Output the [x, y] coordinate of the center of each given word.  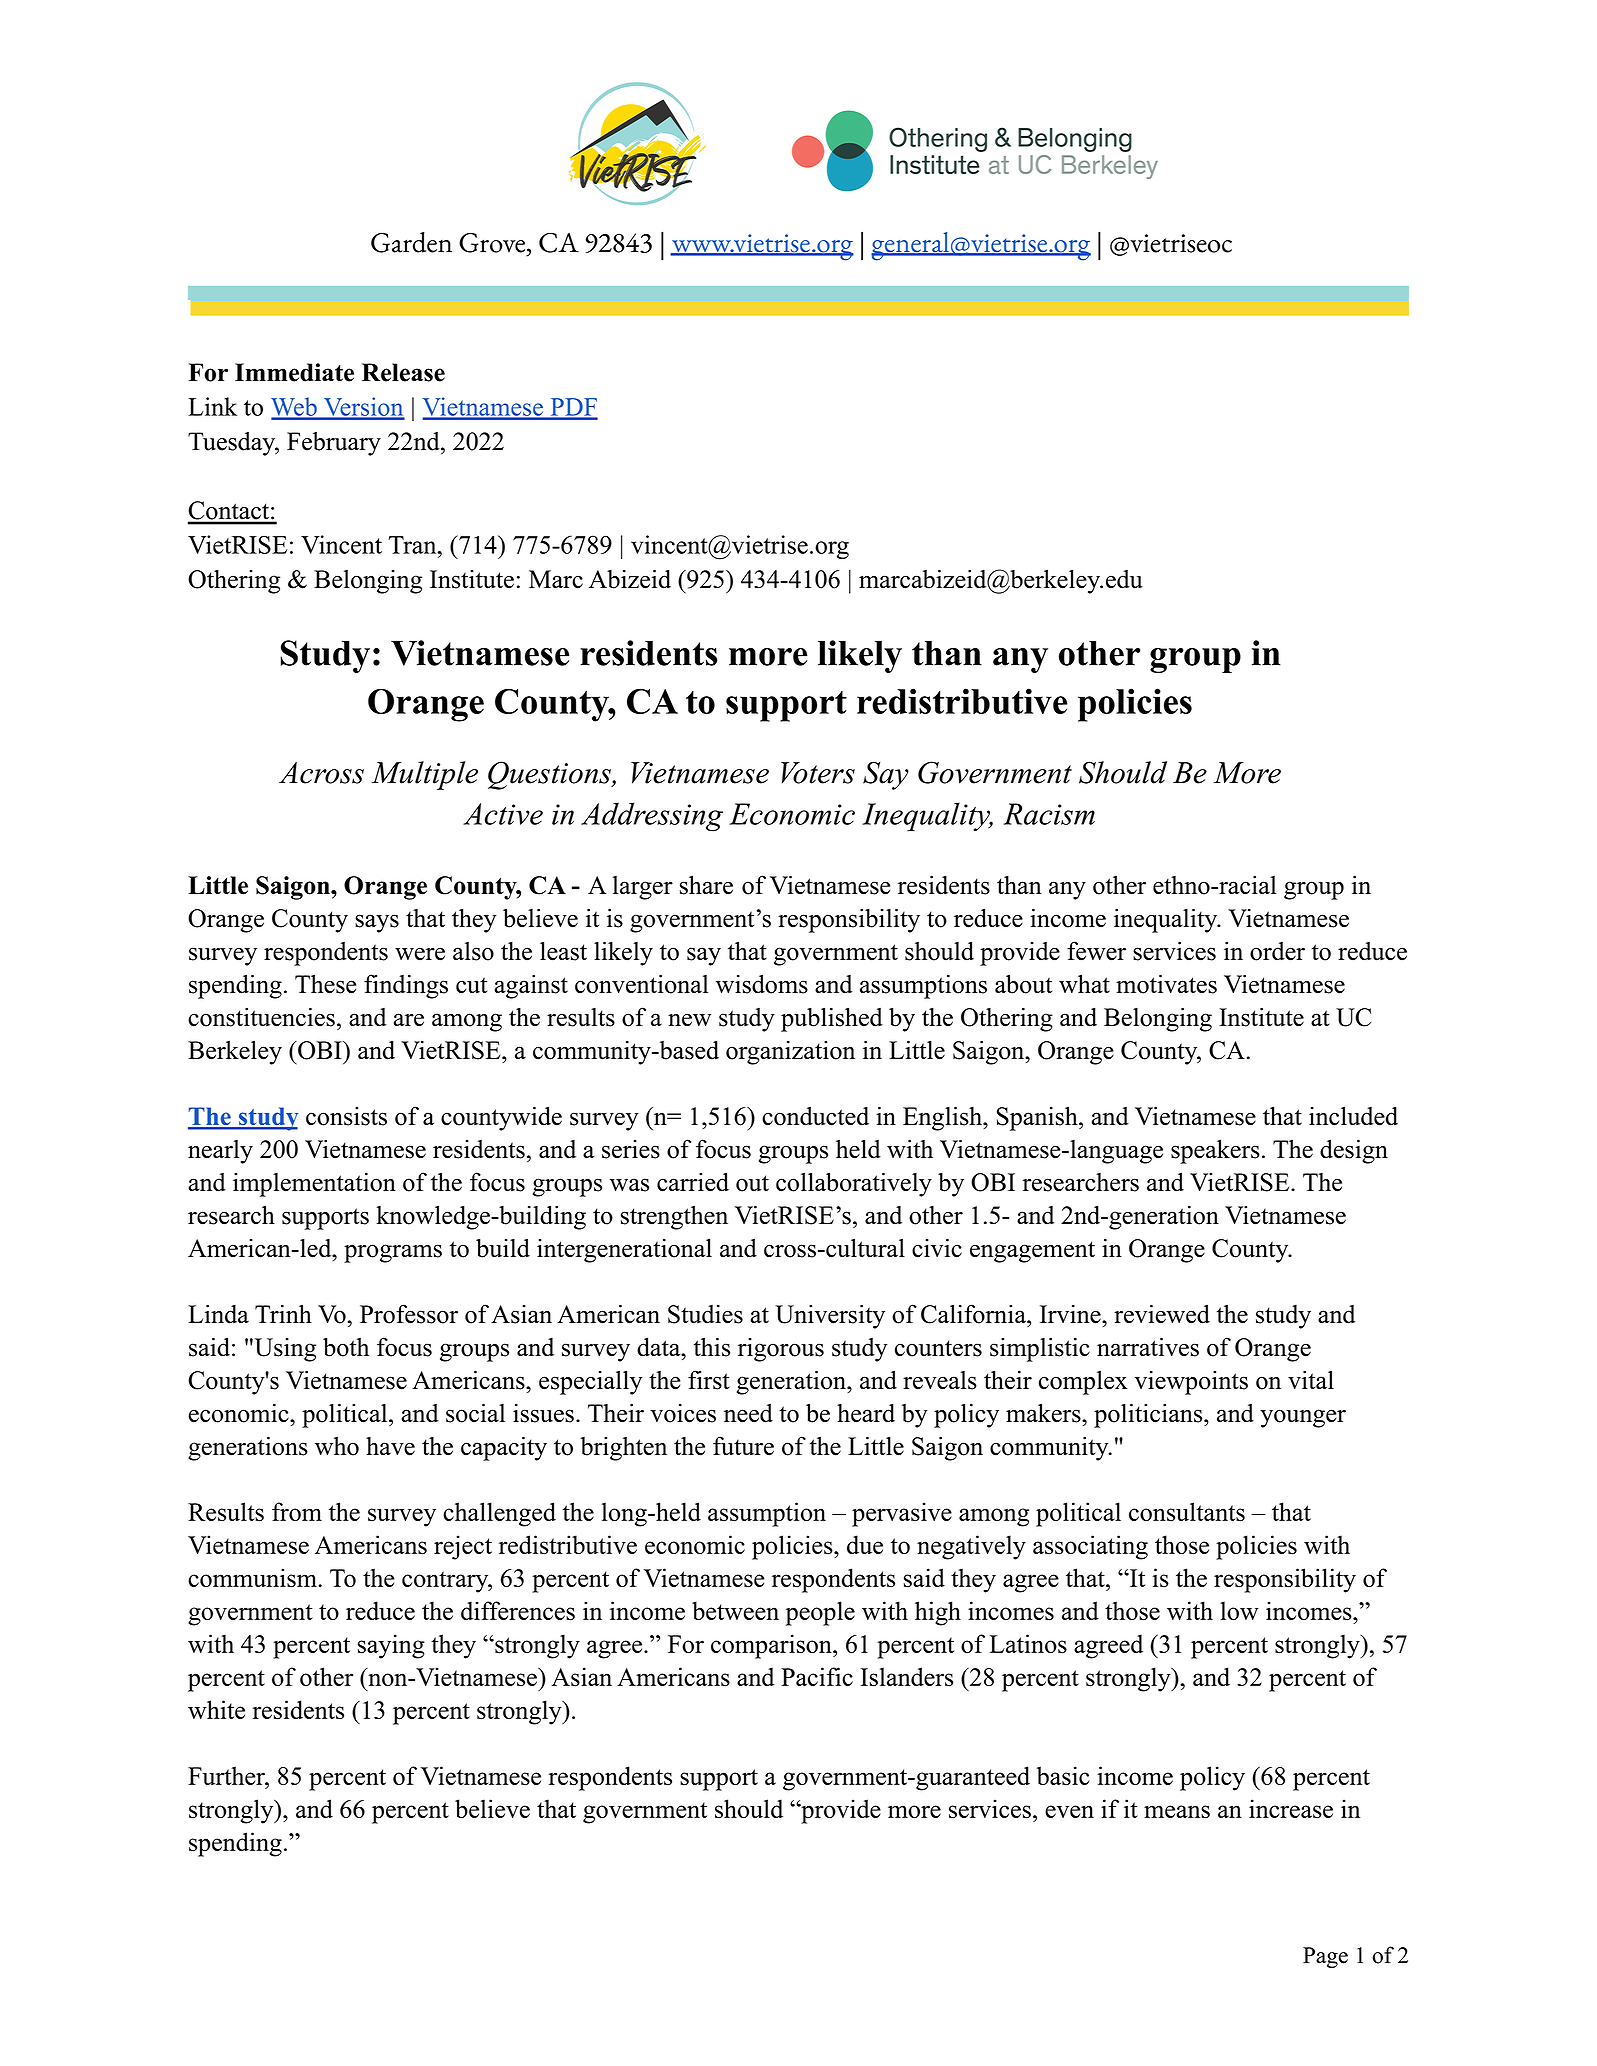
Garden [411, 242]
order [1277, 951]
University [830, 1316]
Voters [818, 773]
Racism [1049, 814]
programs [393, 1253]
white [216, 1709]
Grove [493, 243]
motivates [1166, 984]
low [1239, 1610]
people [820, 1613]
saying [391, 1646]
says [377, 923]
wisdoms [762, 984]
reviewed [1162, 1314]
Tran [414, 545]
